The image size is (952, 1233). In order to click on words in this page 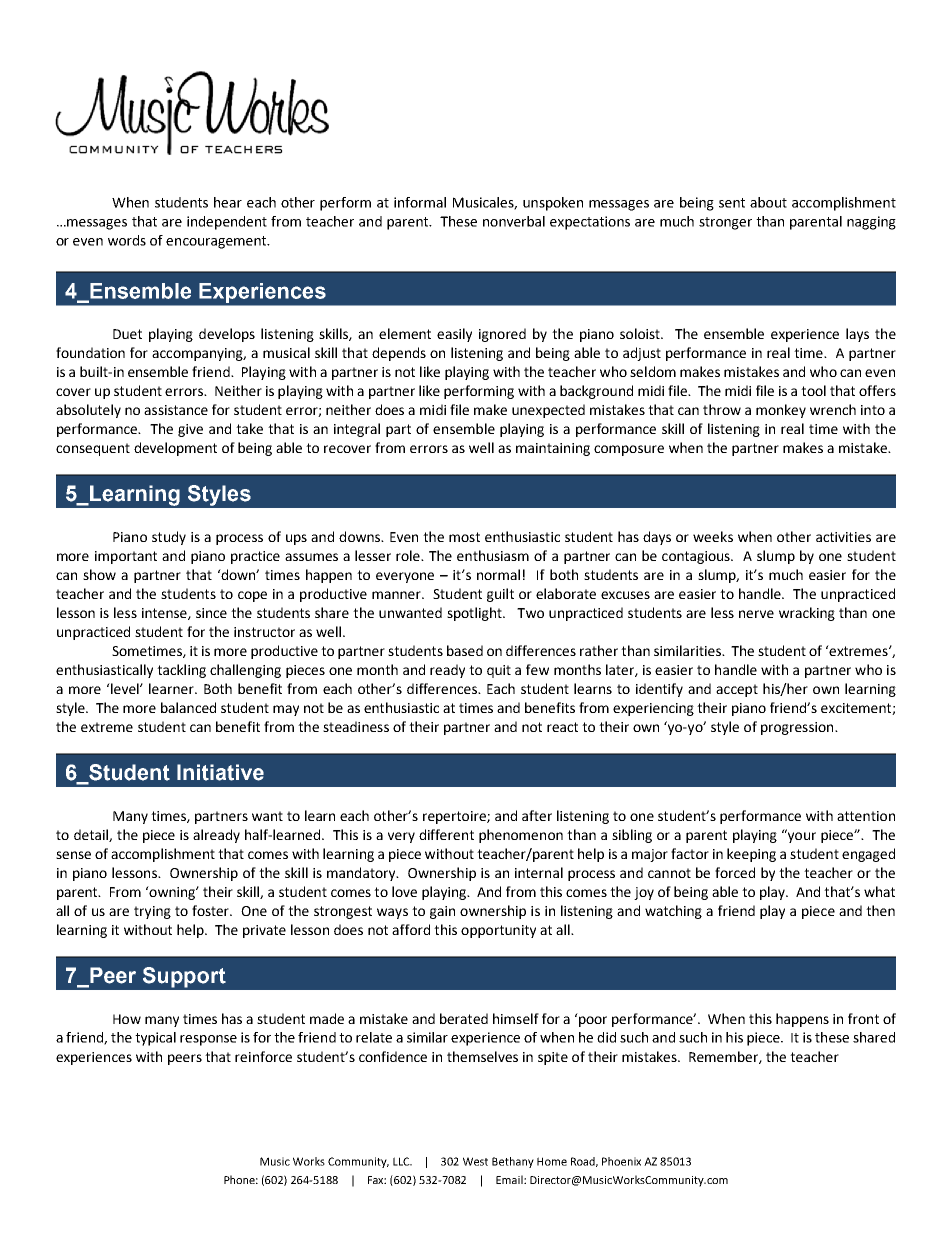, I will do `click(127, 240)`.
